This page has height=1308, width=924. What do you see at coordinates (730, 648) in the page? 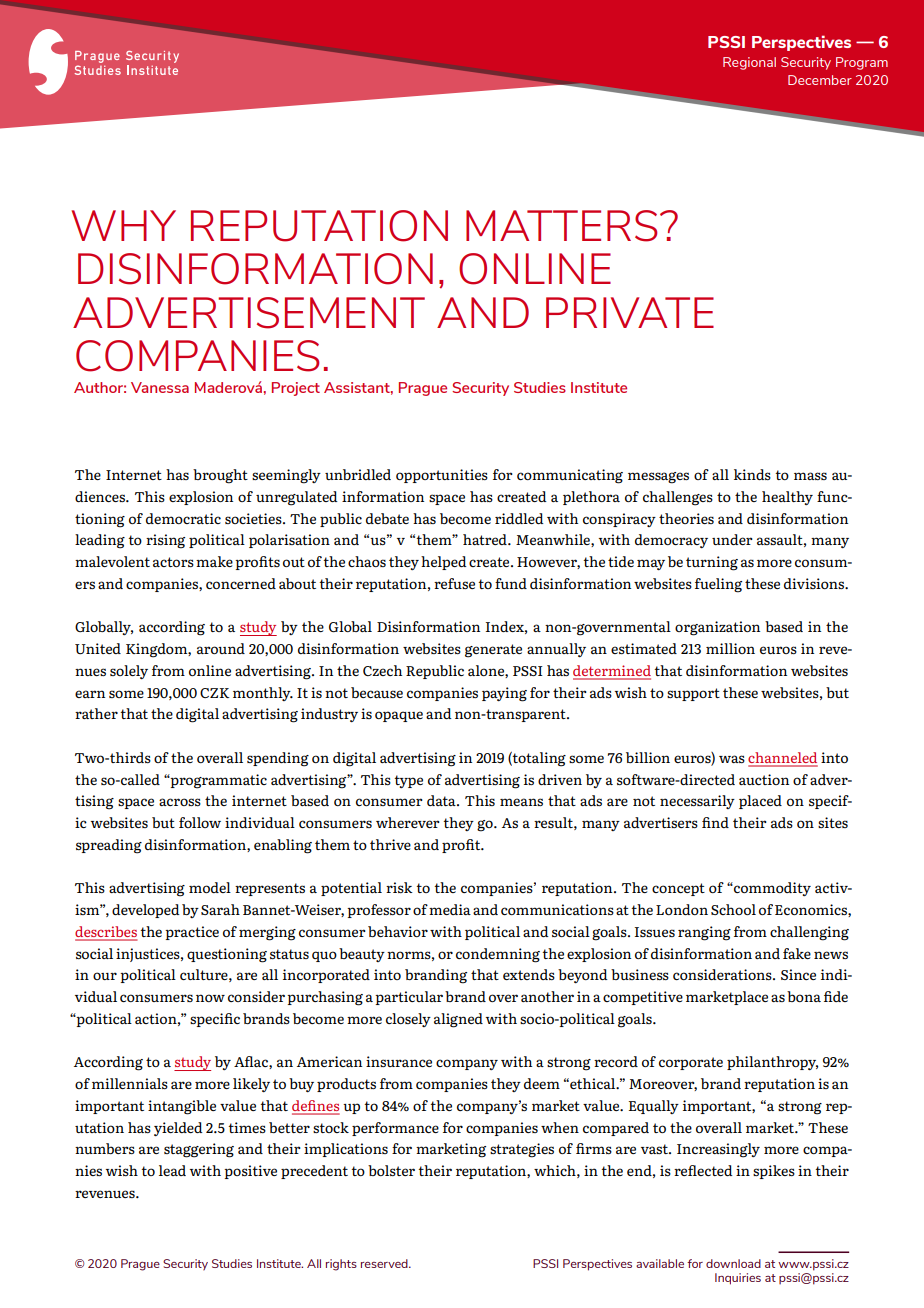
I see `million` at bounding box center [730, 648].
